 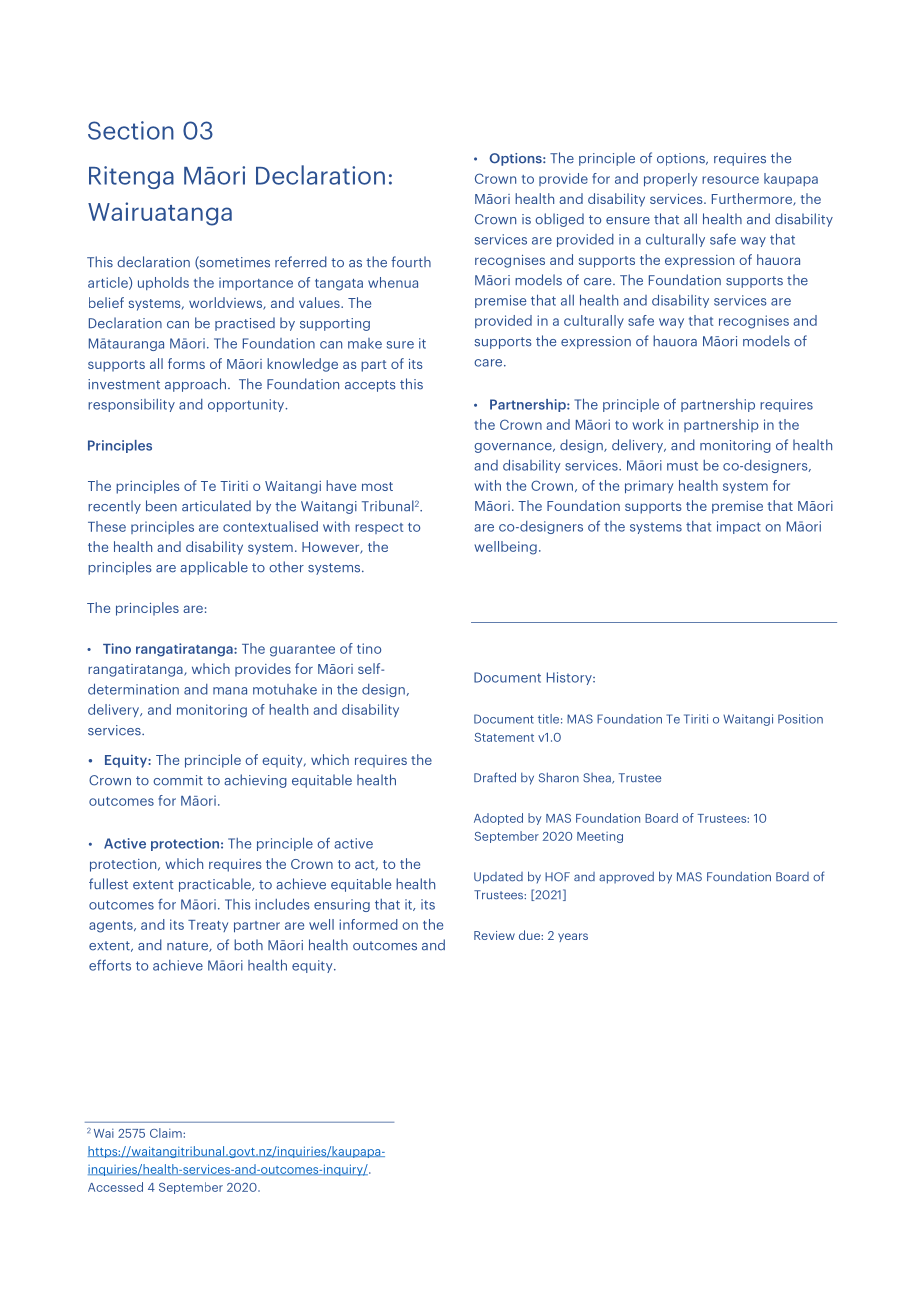 I want to click on Claim, so click(x=167, y=1133).
